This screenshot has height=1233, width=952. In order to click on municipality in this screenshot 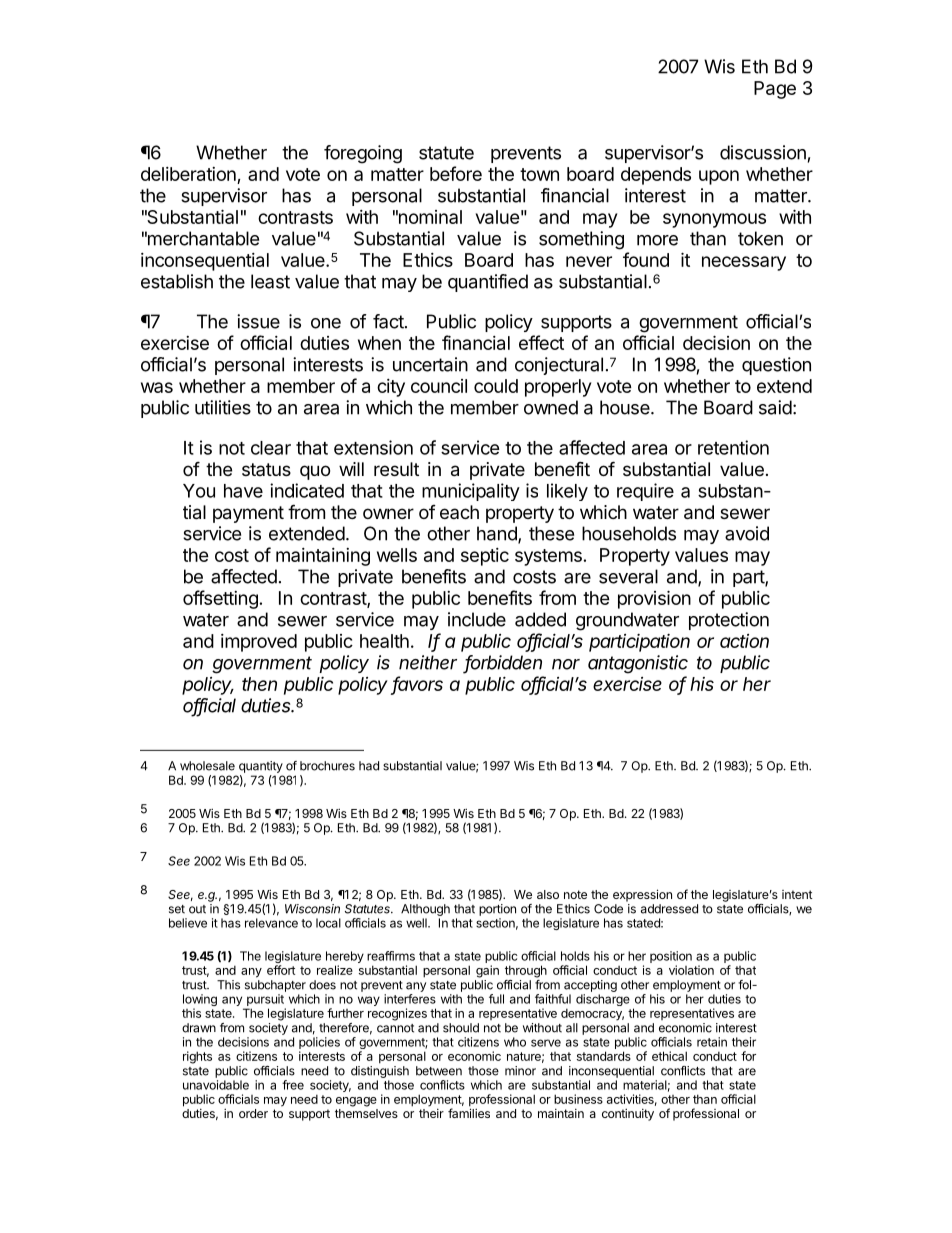, I will do `click(471, 492)`.
